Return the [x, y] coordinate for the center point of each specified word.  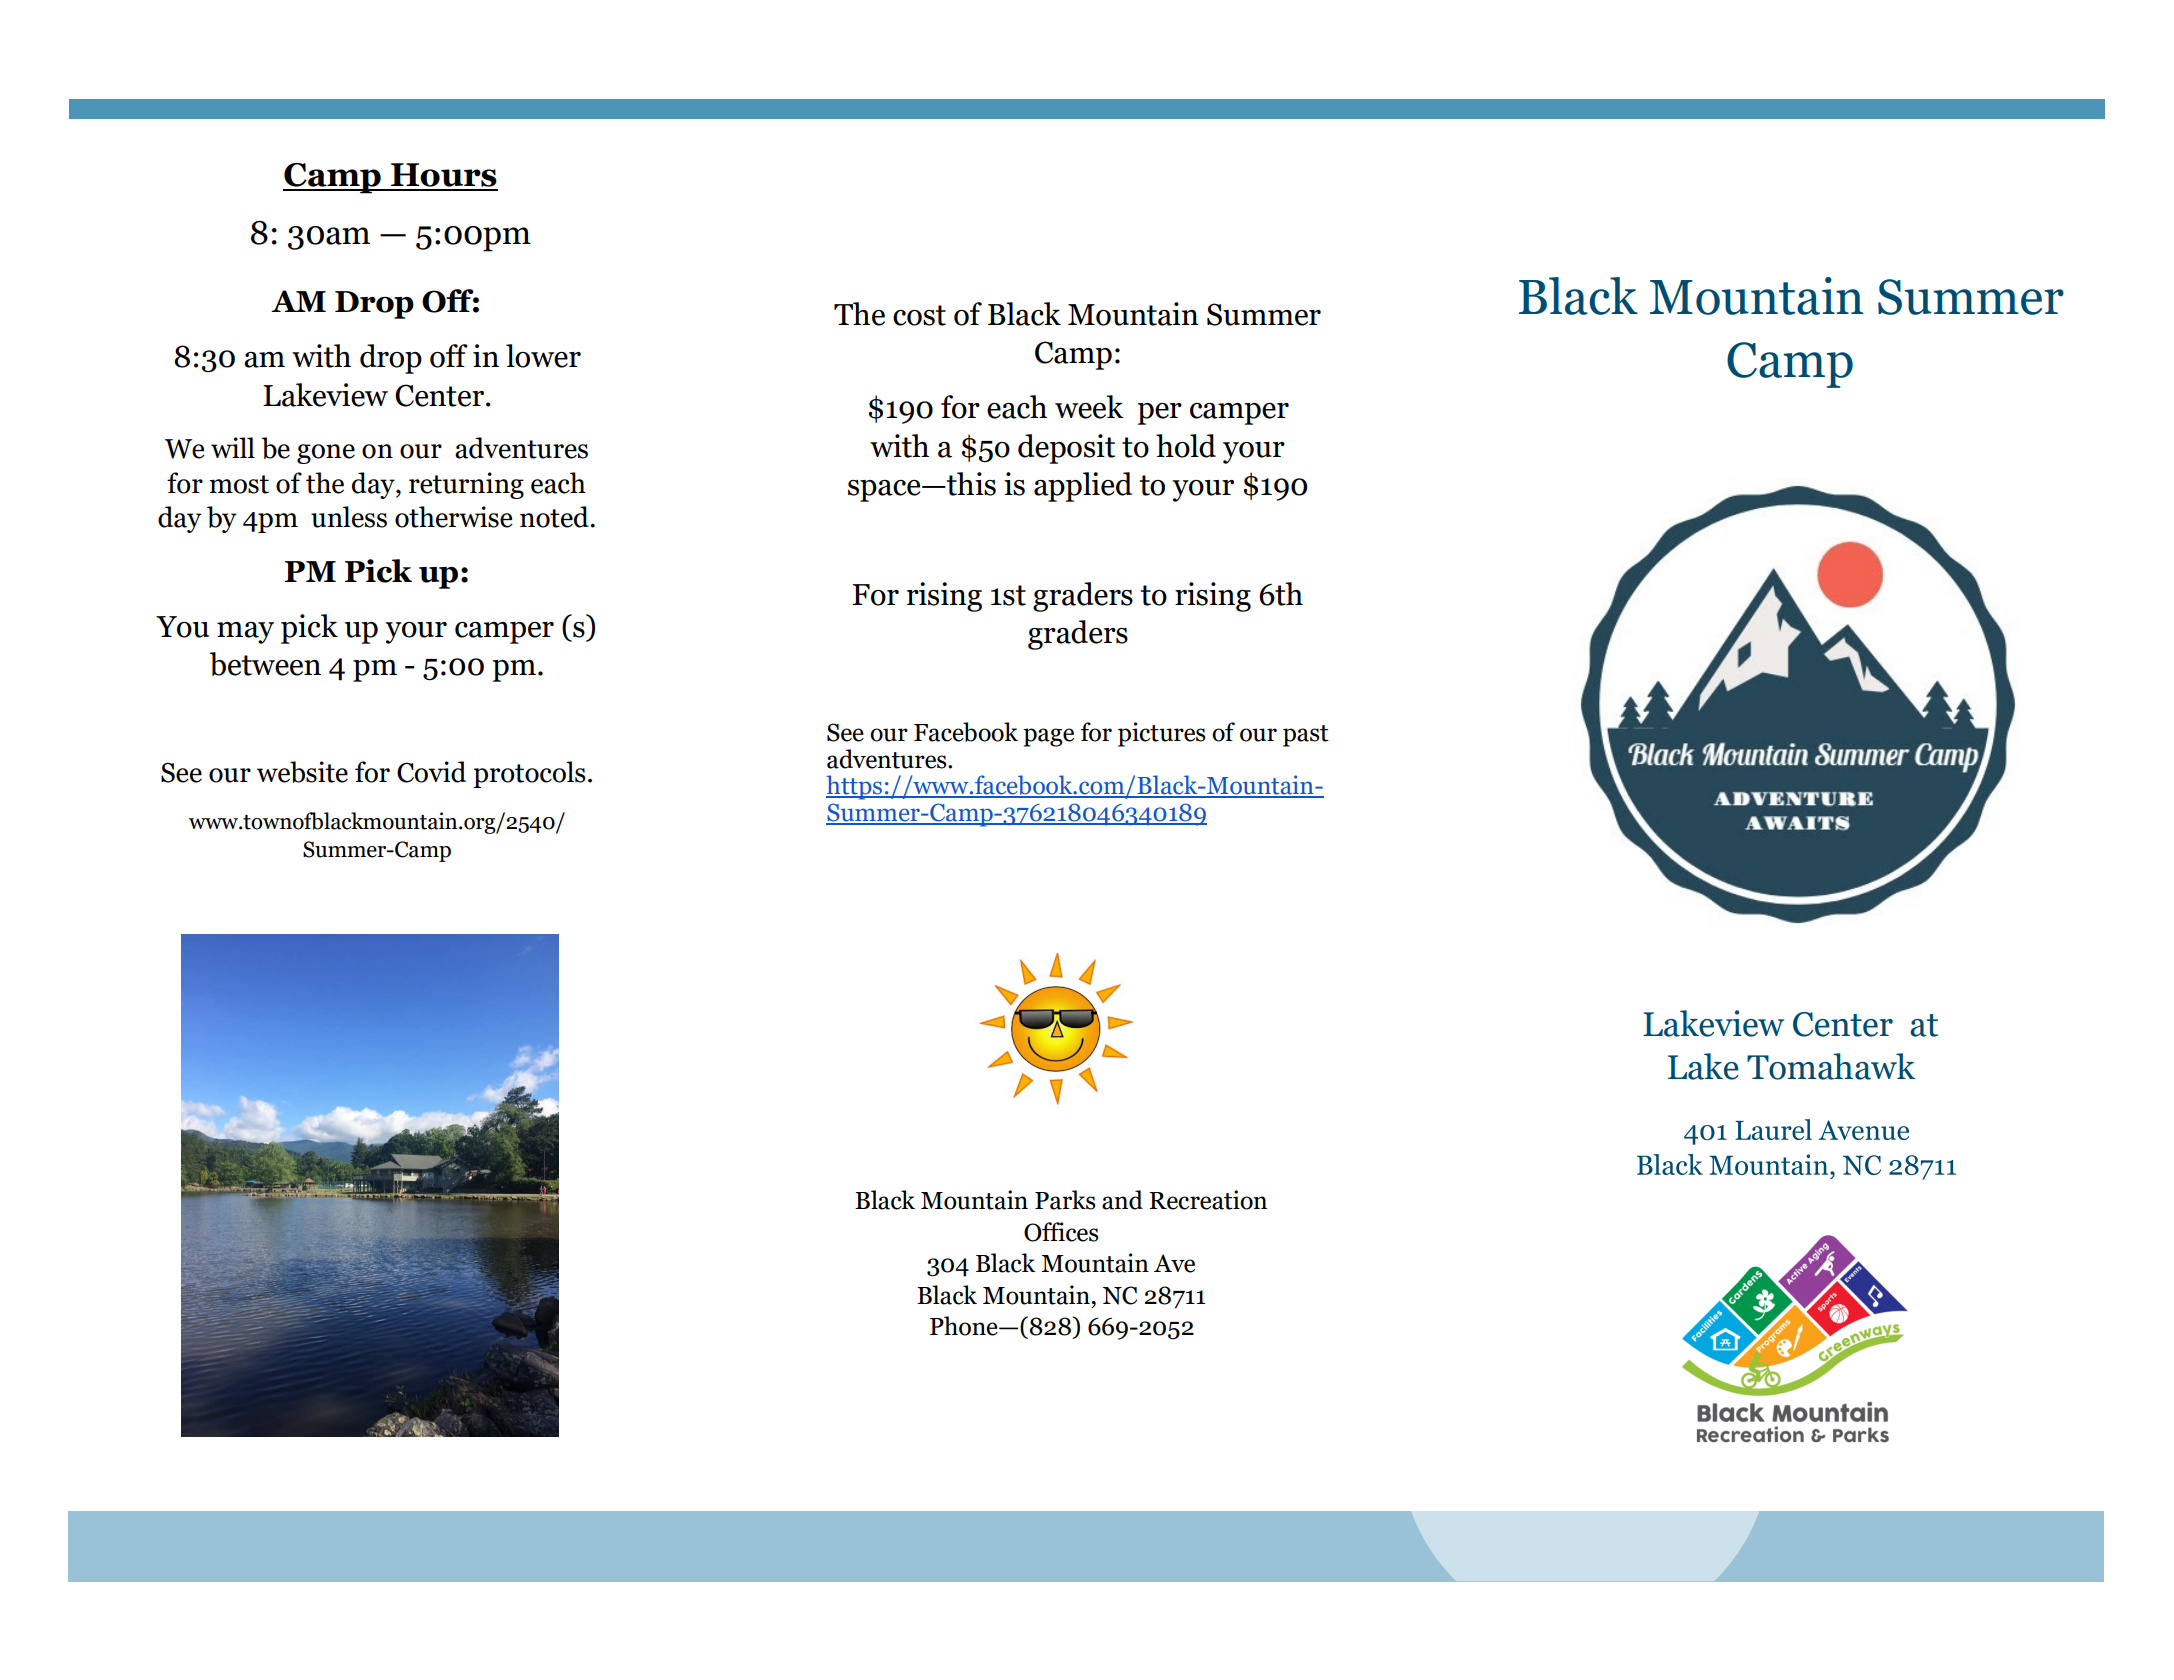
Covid [431, 772]
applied [1083, 487]
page [1048, 737]
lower [543, 356]
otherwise [454, 517]
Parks [1065, 1200]
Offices [1061, 1232]
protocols [529, 774]
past [1306, 736]
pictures [1161, 734]
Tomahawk [1831, 1066]
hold [1186, 446]
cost [919, 315]
